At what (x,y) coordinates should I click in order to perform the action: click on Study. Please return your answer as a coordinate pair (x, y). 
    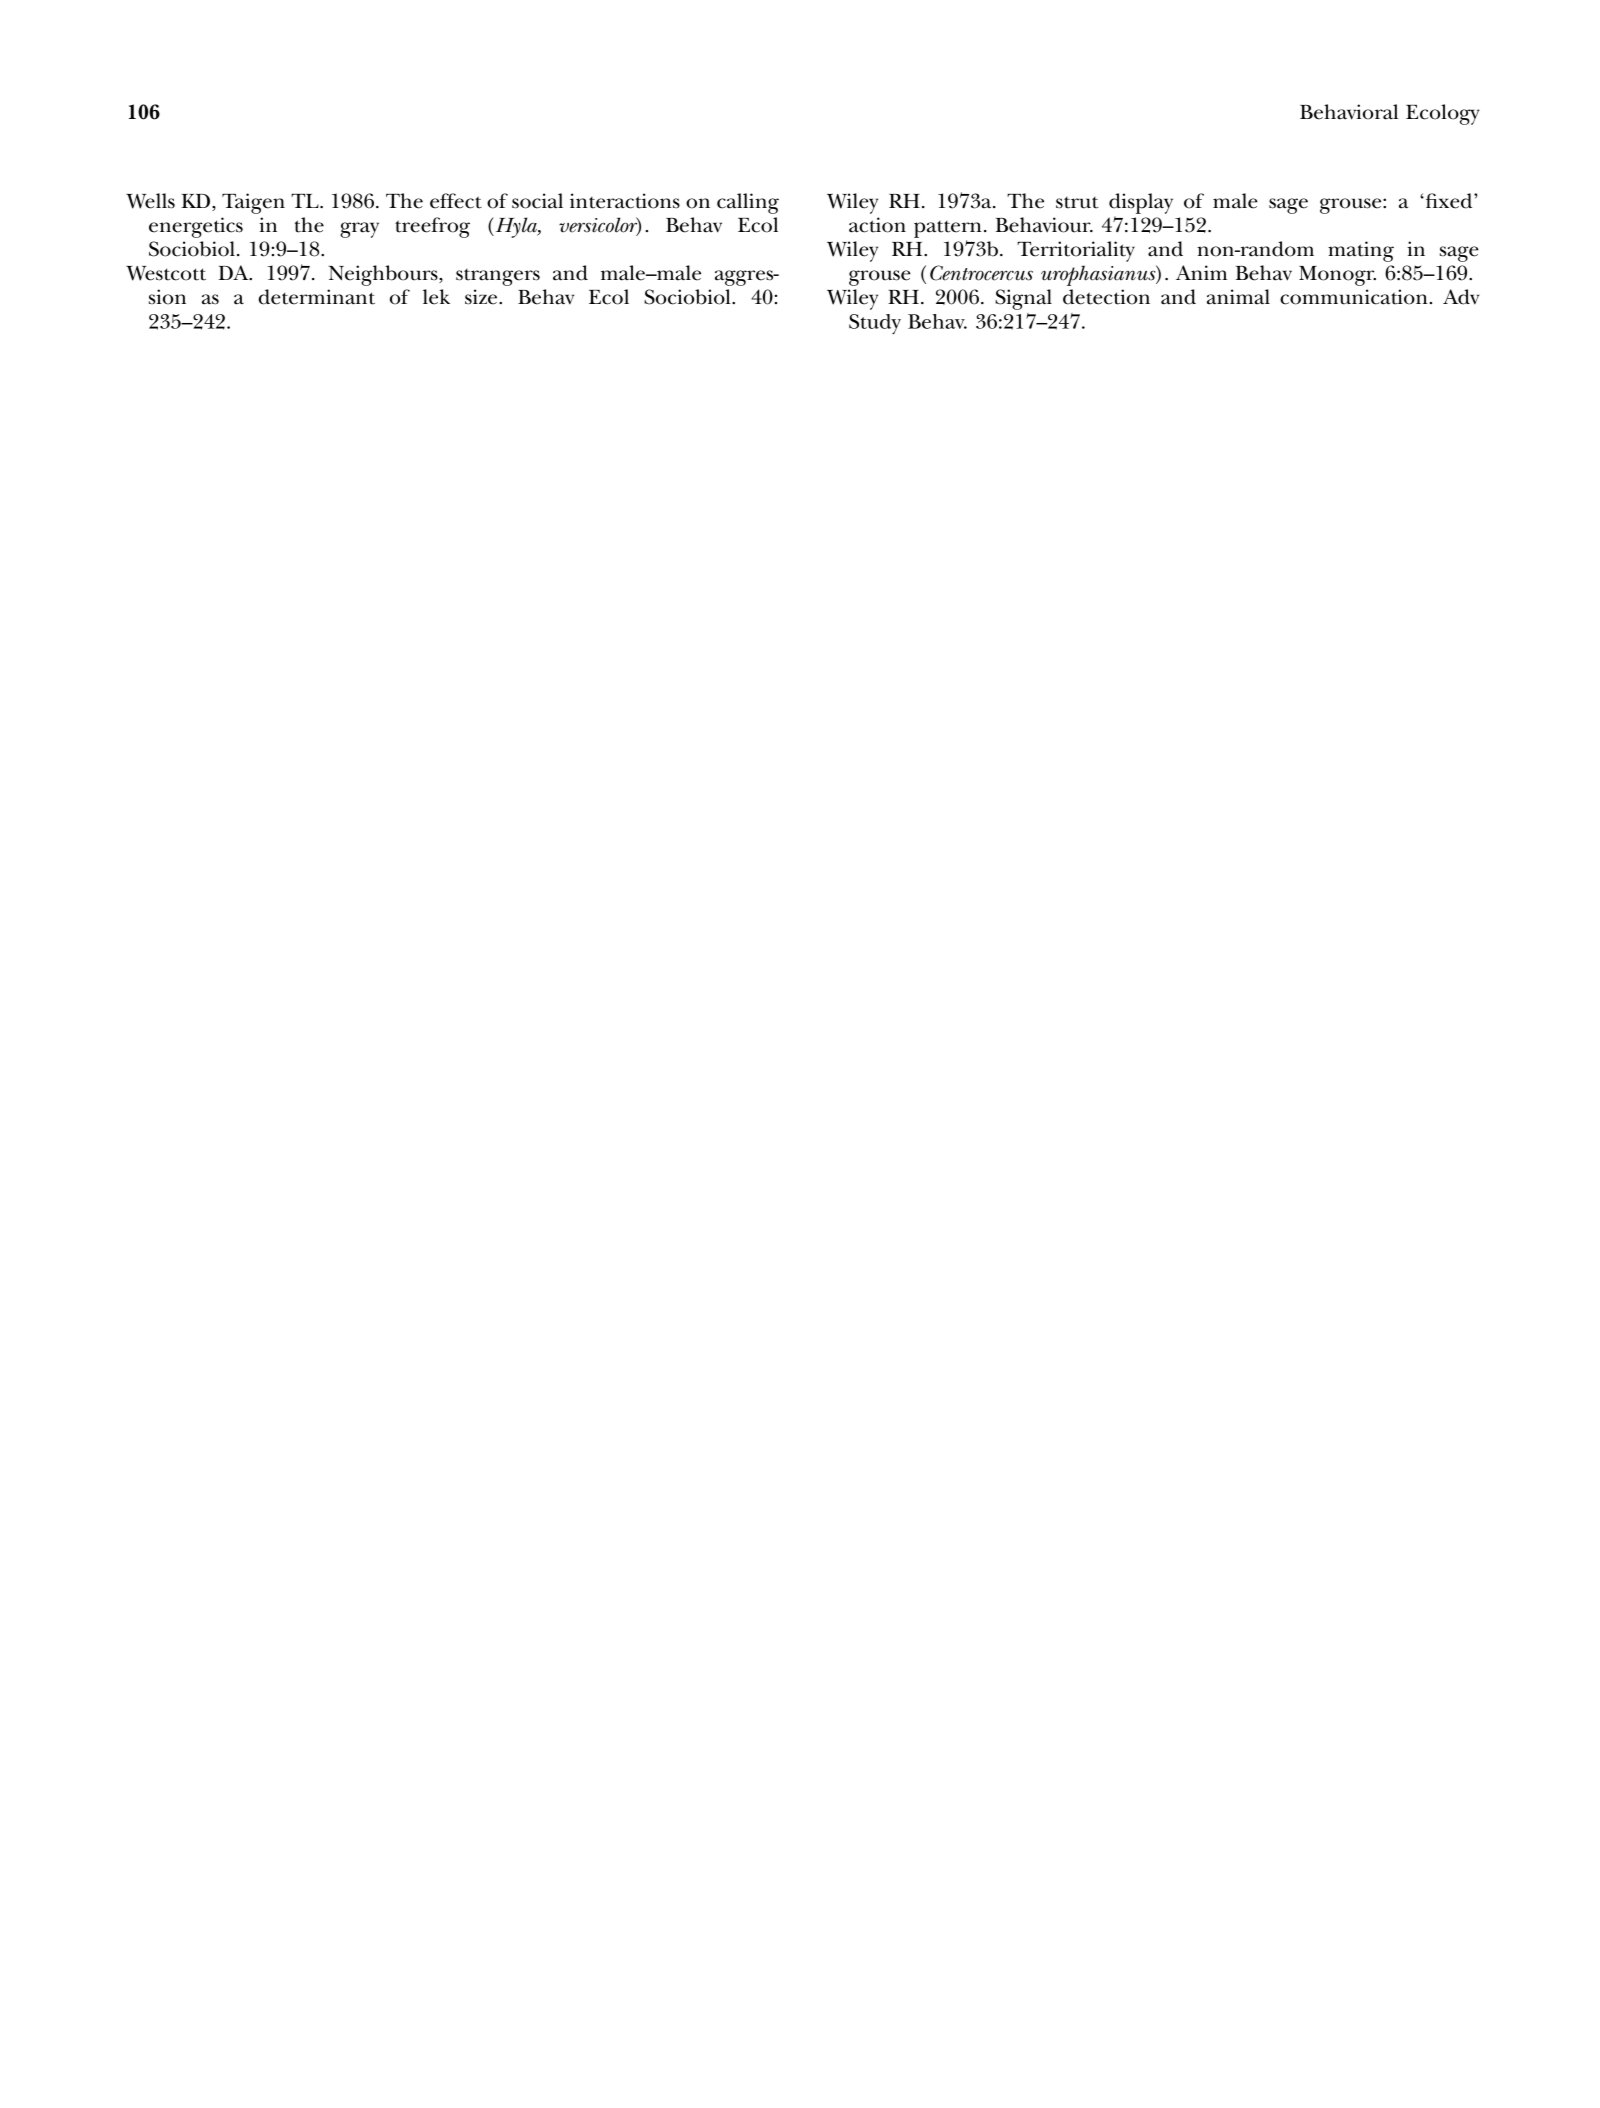
    Looking at the image, I should click on (875, 324).
